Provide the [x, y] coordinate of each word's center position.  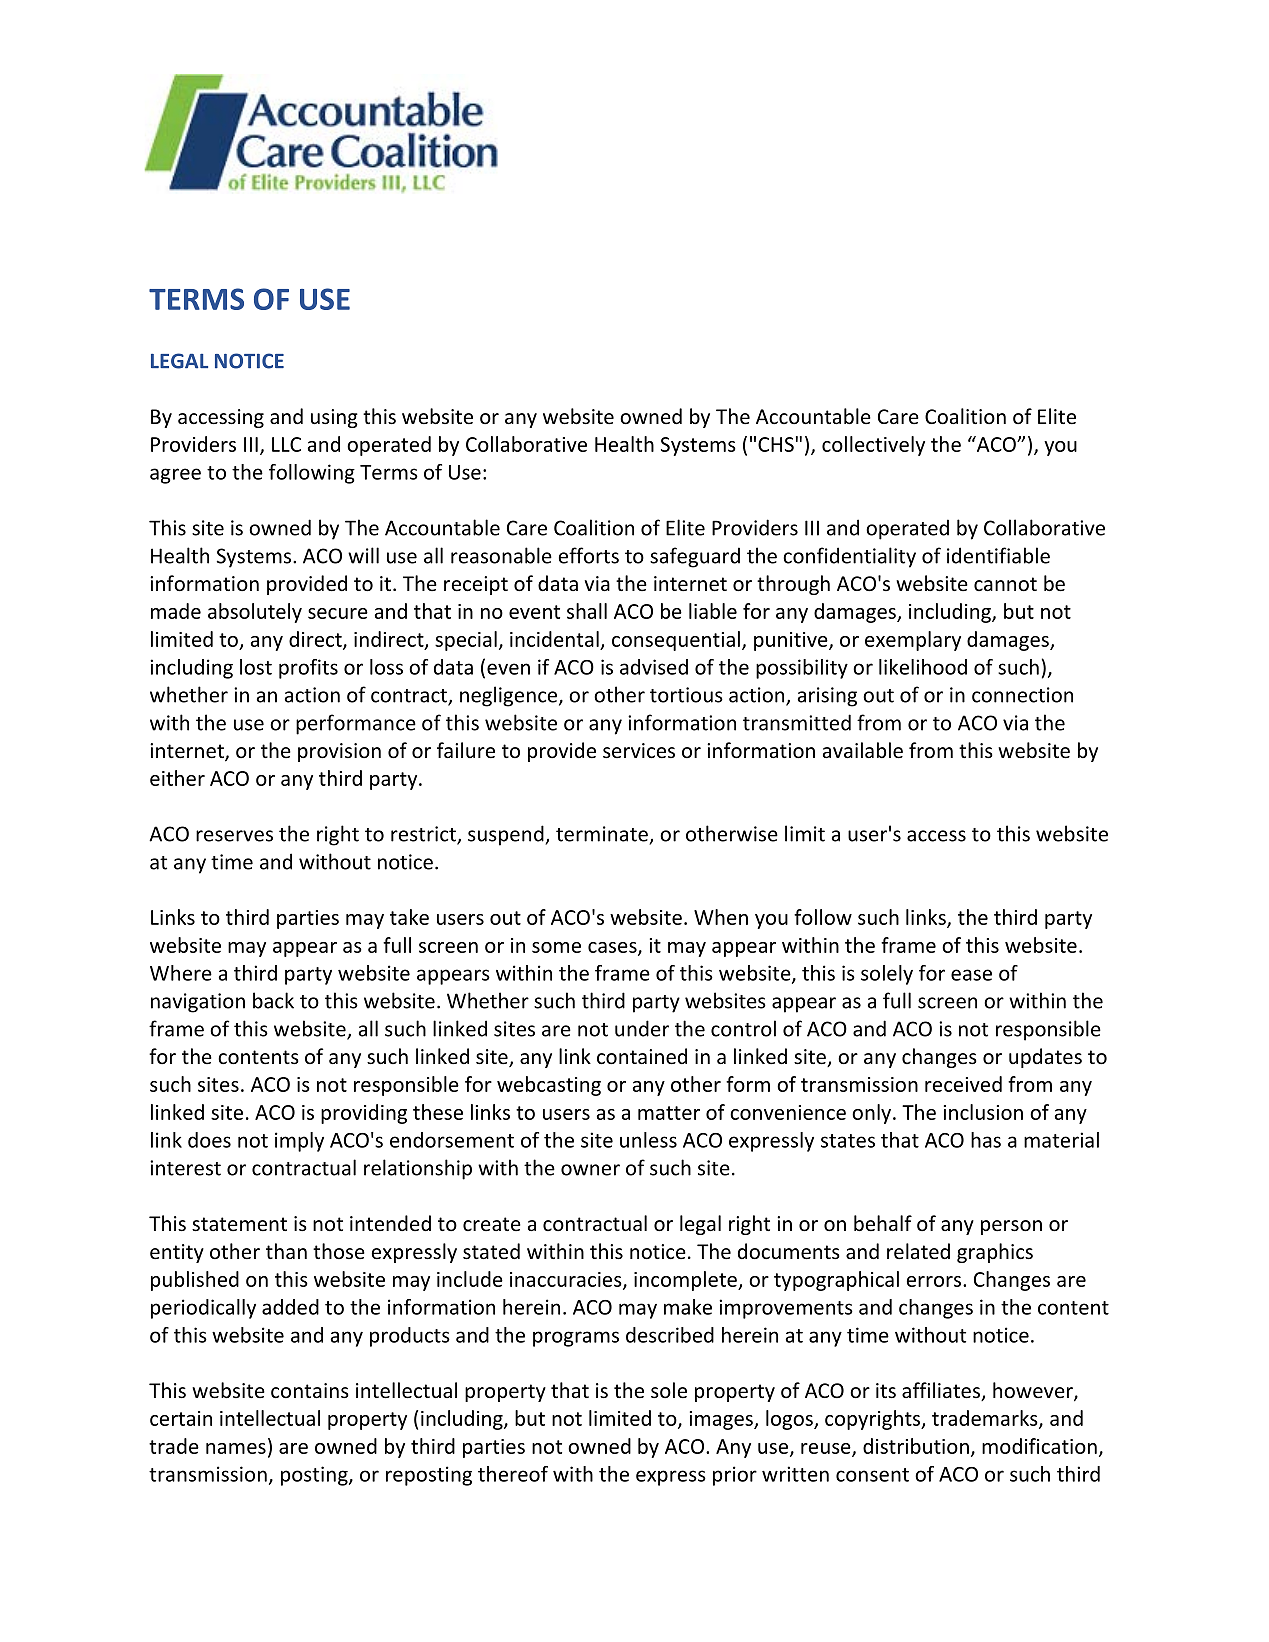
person [1011, 1227]
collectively [873, 446]
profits [308, 669]
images [722, 1420]
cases [613, 948]
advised [654, 667]
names [236, 1448]
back [273, 1000]
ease [971, 975]
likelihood [923, 667]
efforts [589, 555]
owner [590, 1170]
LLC [286, 444]
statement [239, 1224]
